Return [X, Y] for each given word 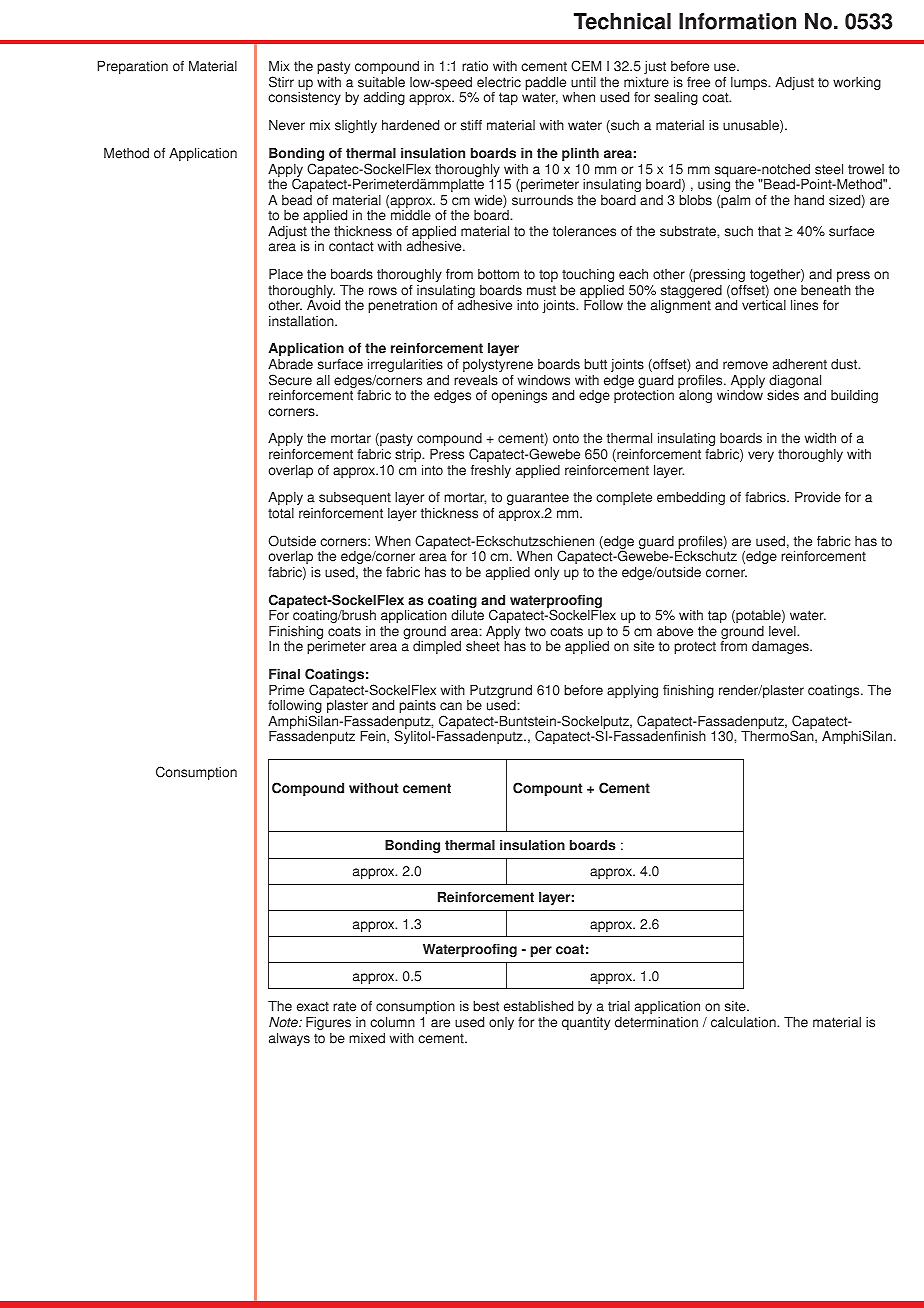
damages [781, 647]
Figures [328, 1023]
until [583, 82]
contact [351, 246]
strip [409, 455]
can [451, 706]
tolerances [584, 231]
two [535, 631]
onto [566, 438]
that [769, 231]
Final [284, 674]
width [820, 438]
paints [417, 706]
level [783, 631]
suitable [381, 82]
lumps [750, 83]
